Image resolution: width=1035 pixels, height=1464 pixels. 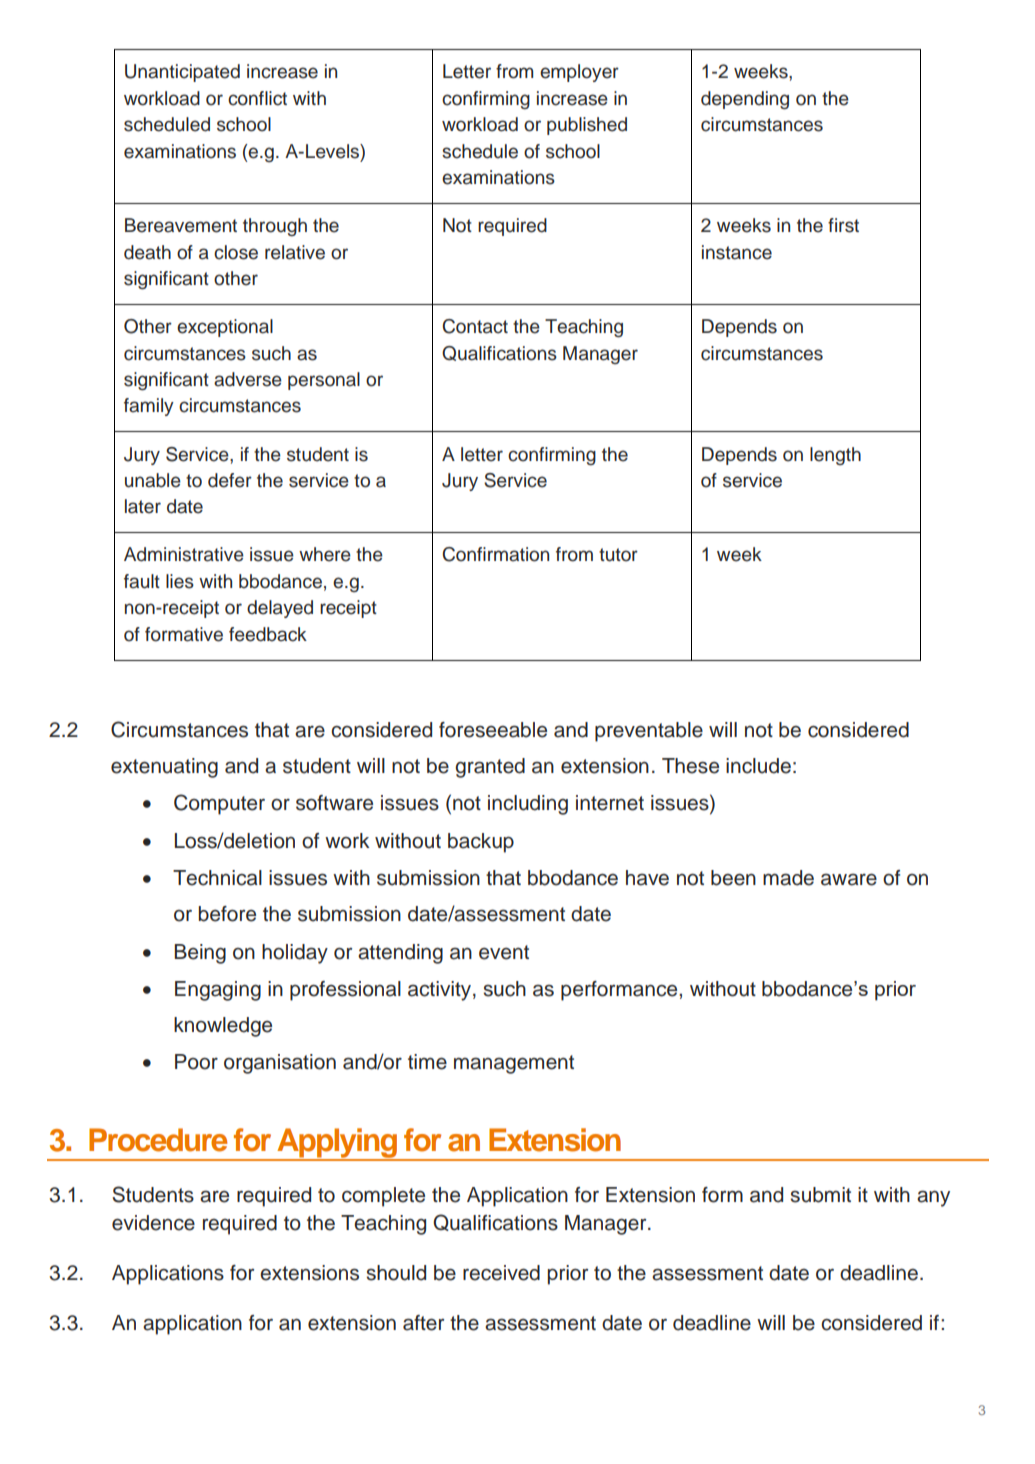 I want to click on depending, so click(x=745, y=100).
